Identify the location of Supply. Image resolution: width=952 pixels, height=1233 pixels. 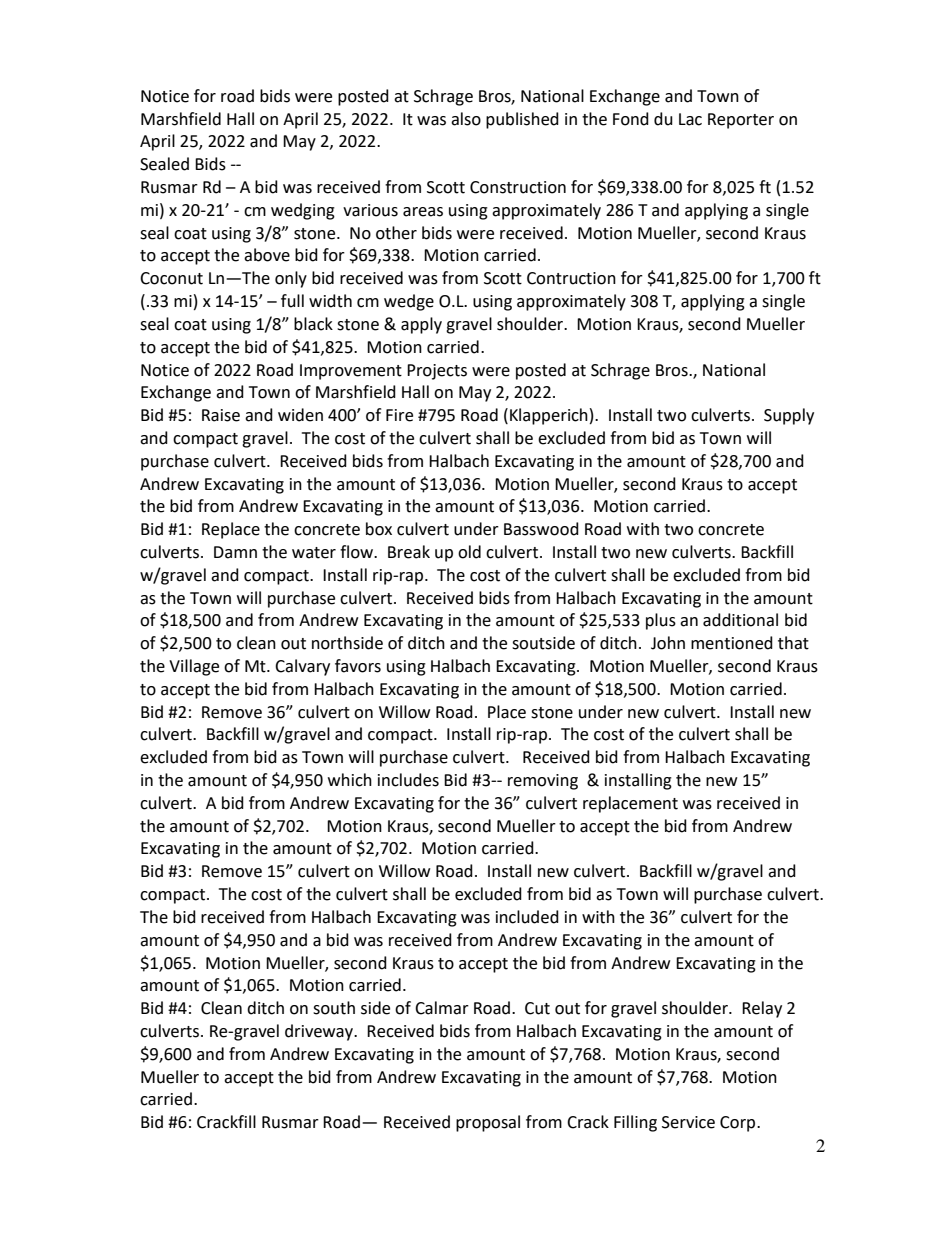
(789, 416).
